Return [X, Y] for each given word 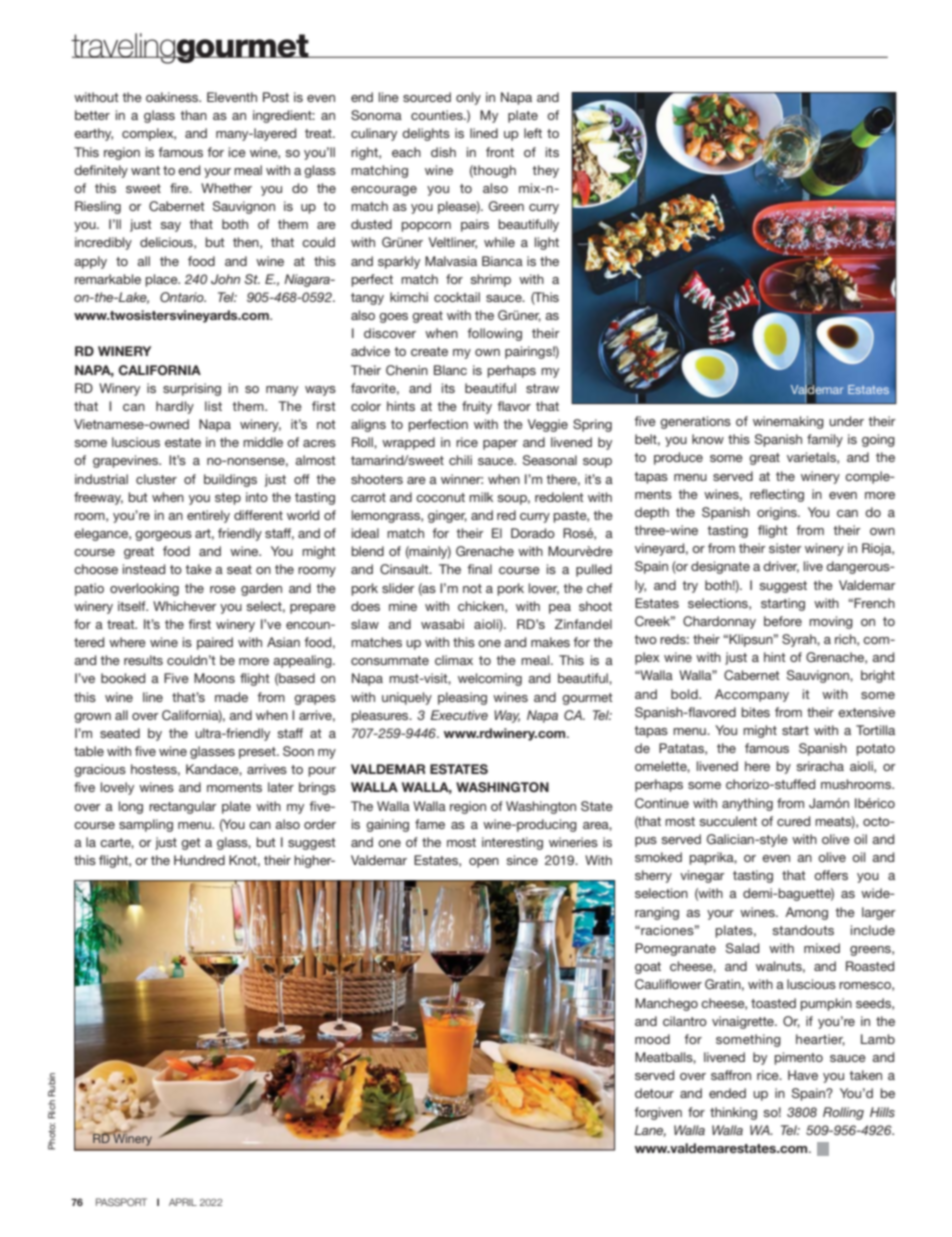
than [193, 115]
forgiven [658, 1113]
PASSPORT [121, 1202]
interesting [512, 843]
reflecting [777, 495]
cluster [156, 479]
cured [793, 821]
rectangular [183, 807]
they [545, 171]
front [500, 152]
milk [481, 497]
